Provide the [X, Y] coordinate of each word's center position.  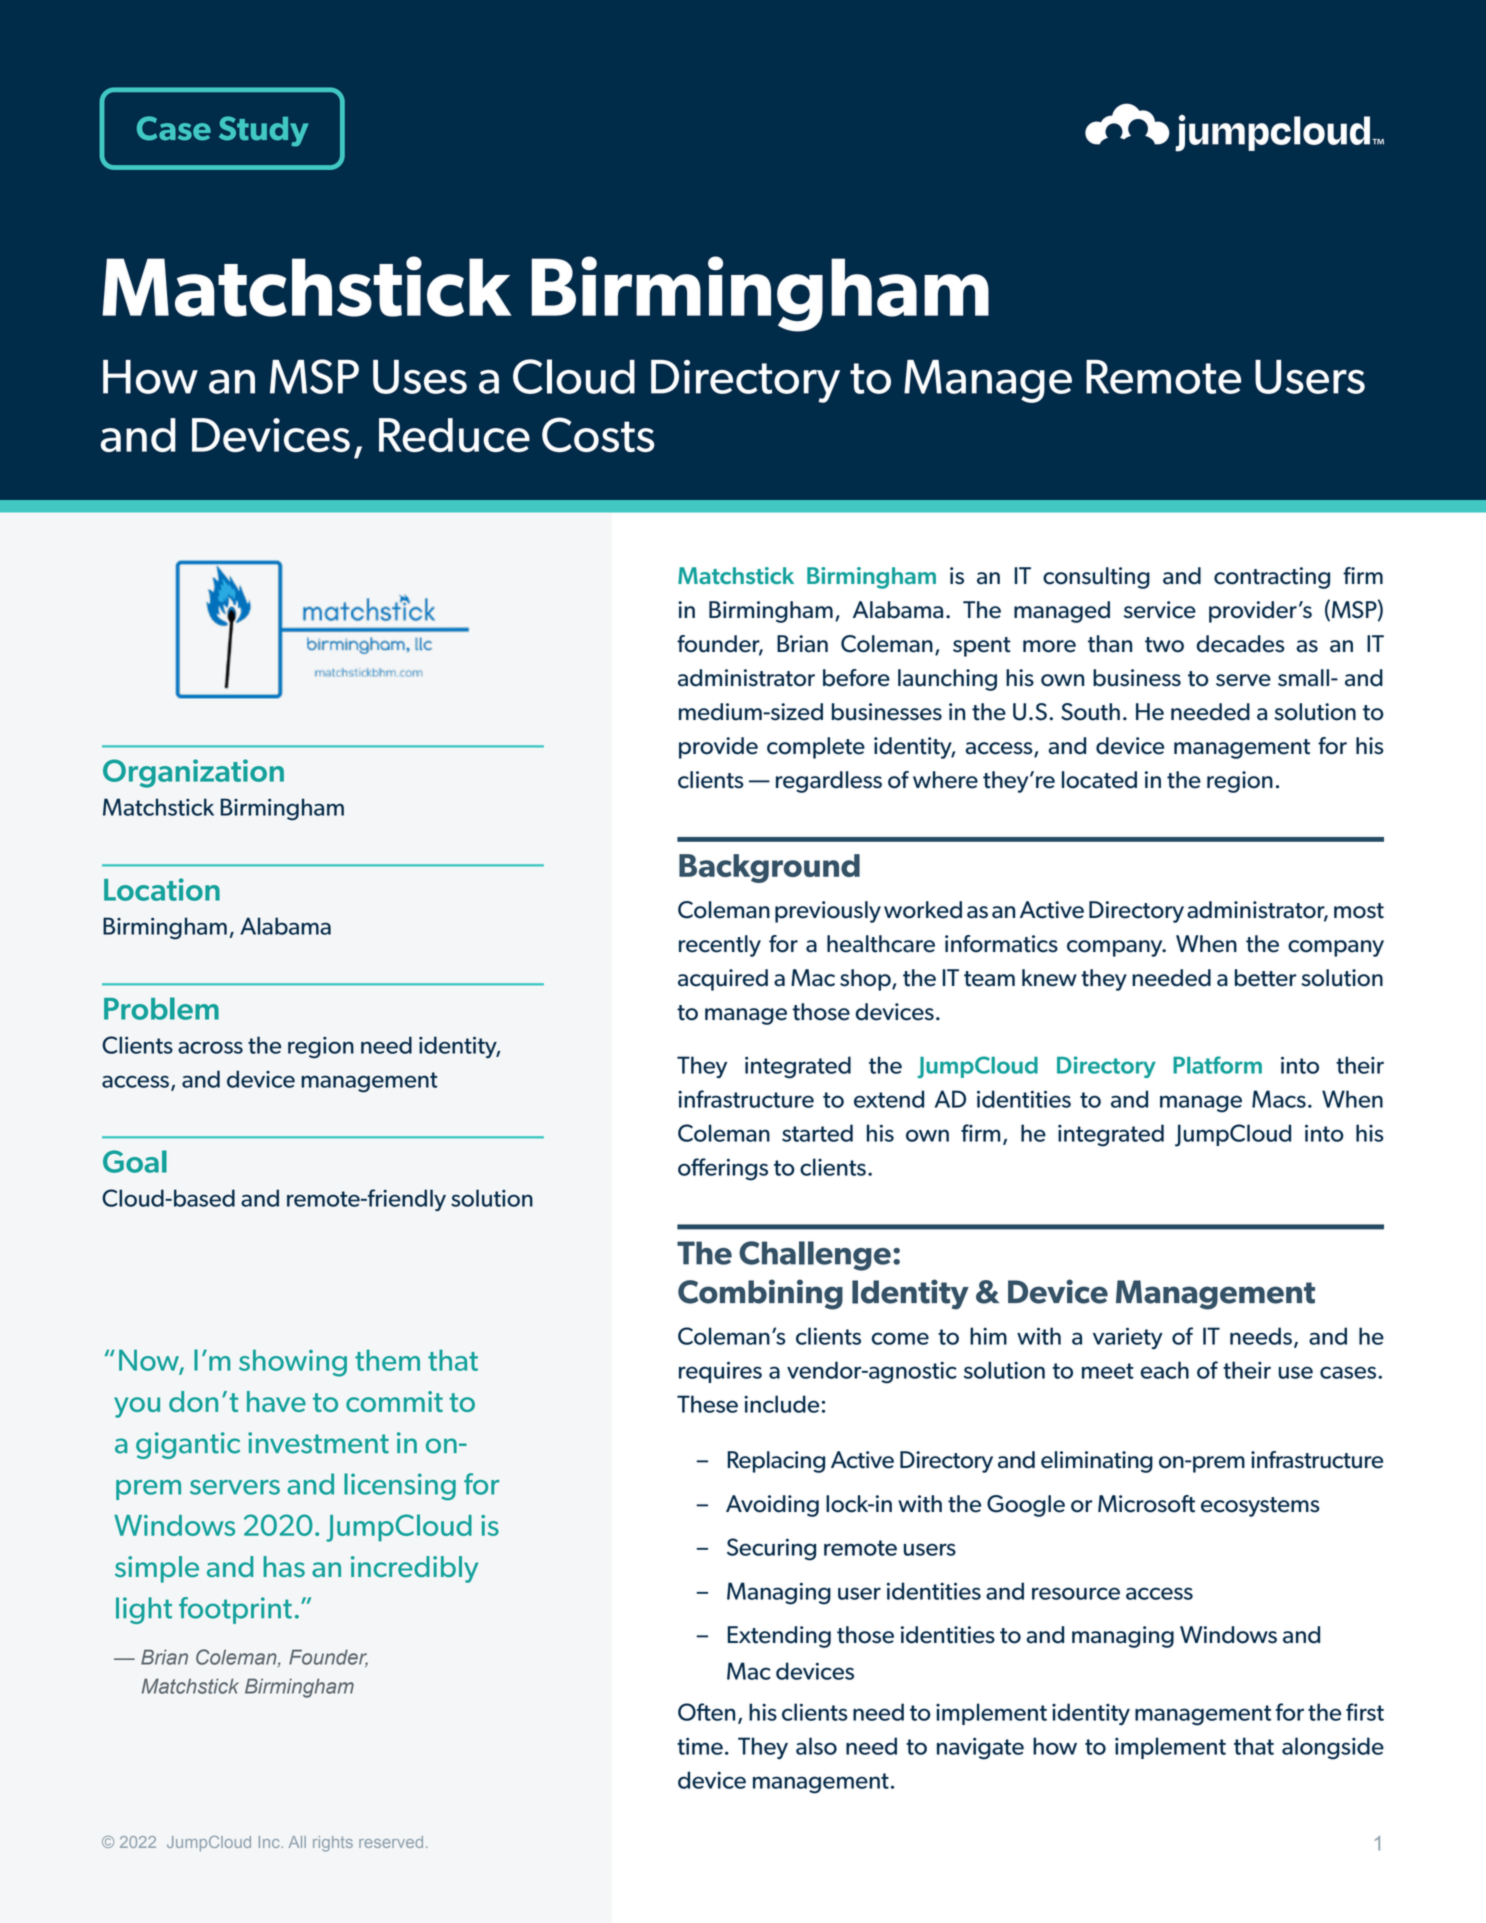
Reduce [454, 435]
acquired [723, 980]
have [276, 1401]
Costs [598, 434]
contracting [1272, 578]
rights [333, 1844]
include [781, 1404]
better [1266, 978]
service [1160, 610]
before [856, 678]
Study [264, 131]
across [210, 1047]
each [1164, 1370]
